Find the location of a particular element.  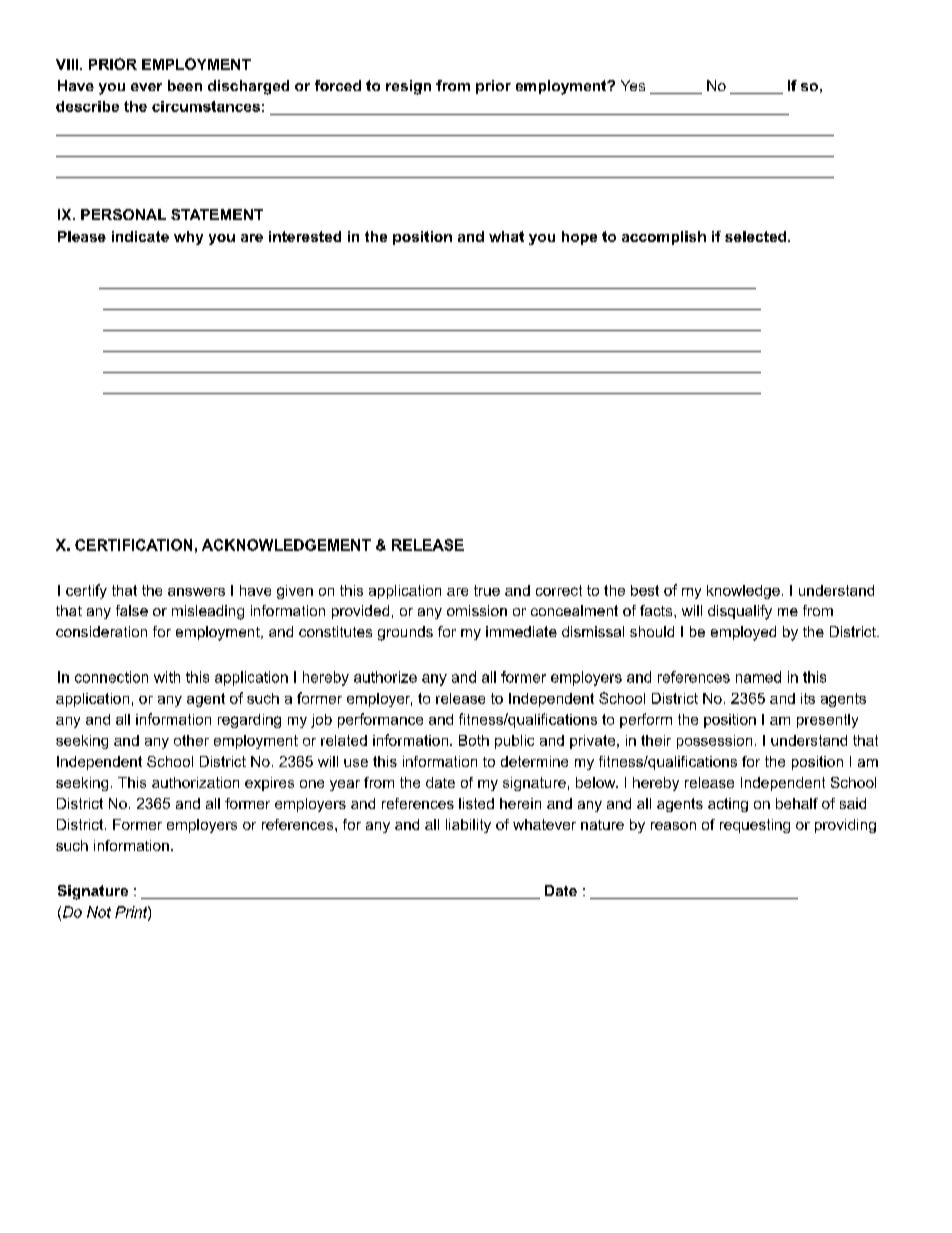

CERTIFICATION is located at coordinates (133, 545).
